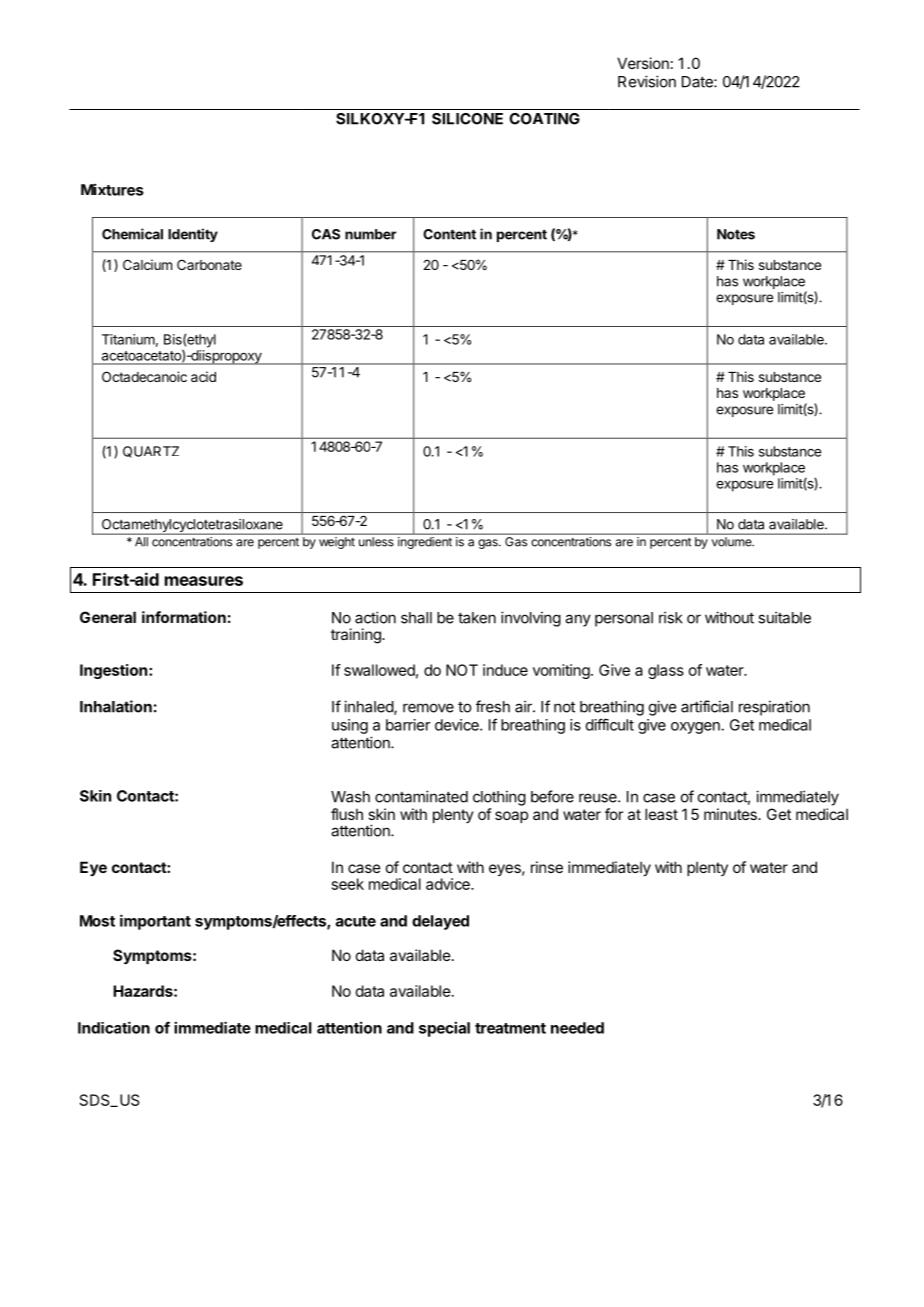 This page has height=1307, width=924. I want to click on Mixtures, so click(112, 189).
